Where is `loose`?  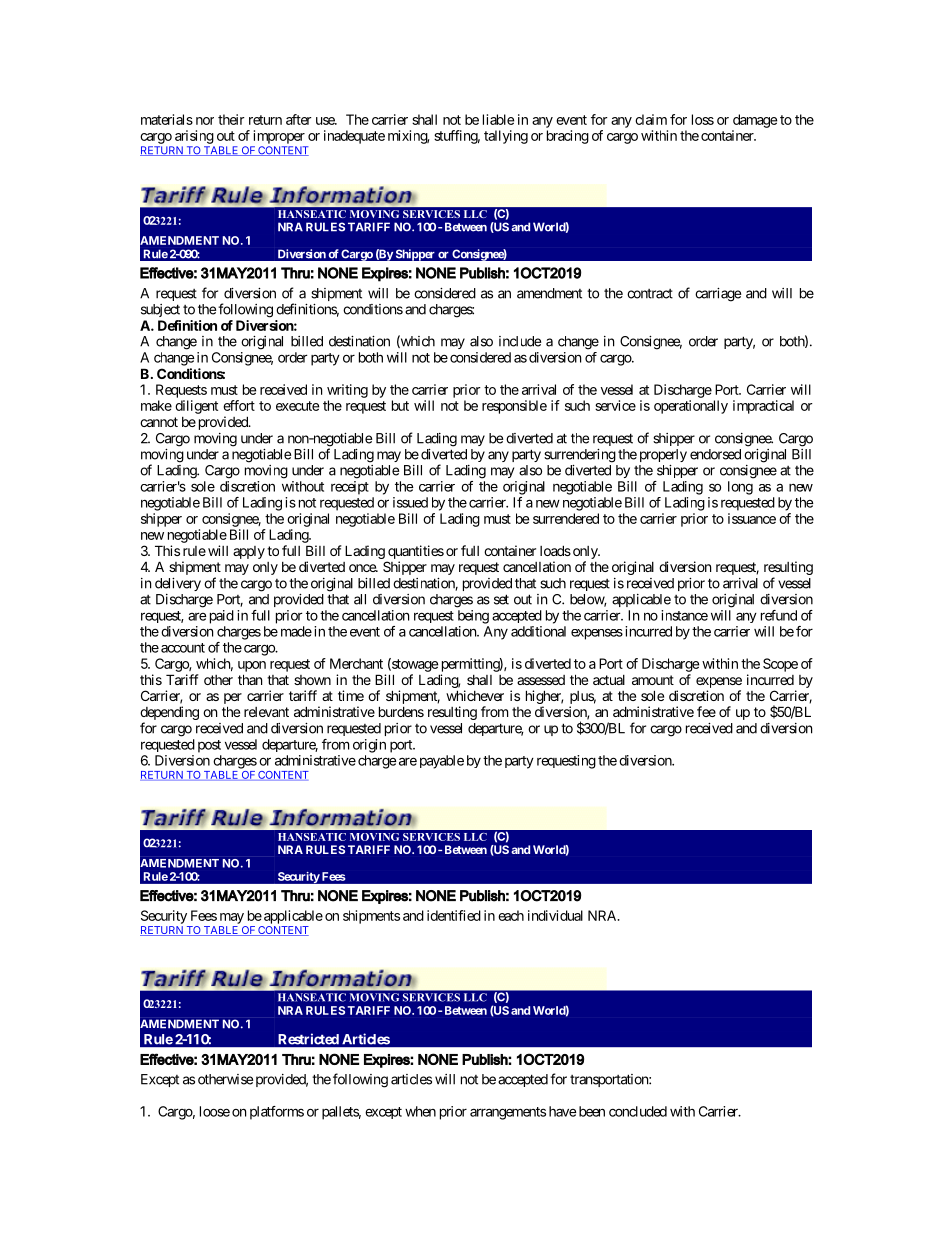 loose is located at coordinates (215, 1111).
